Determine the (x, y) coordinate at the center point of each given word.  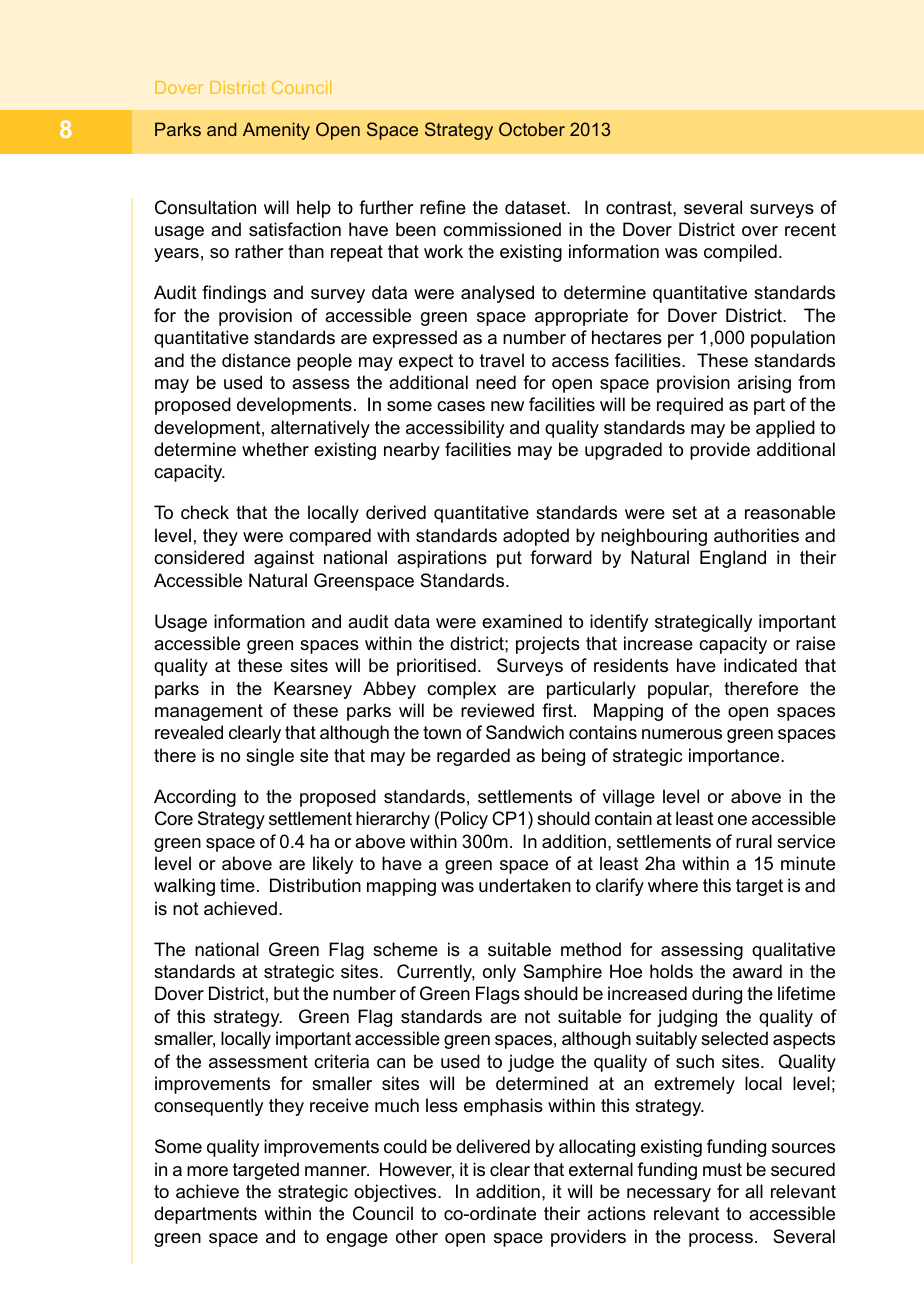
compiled (740, 253)
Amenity (276, 131)
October (532, 129)
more (207, 1171)
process (721, 1240)
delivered (493, 1146)
